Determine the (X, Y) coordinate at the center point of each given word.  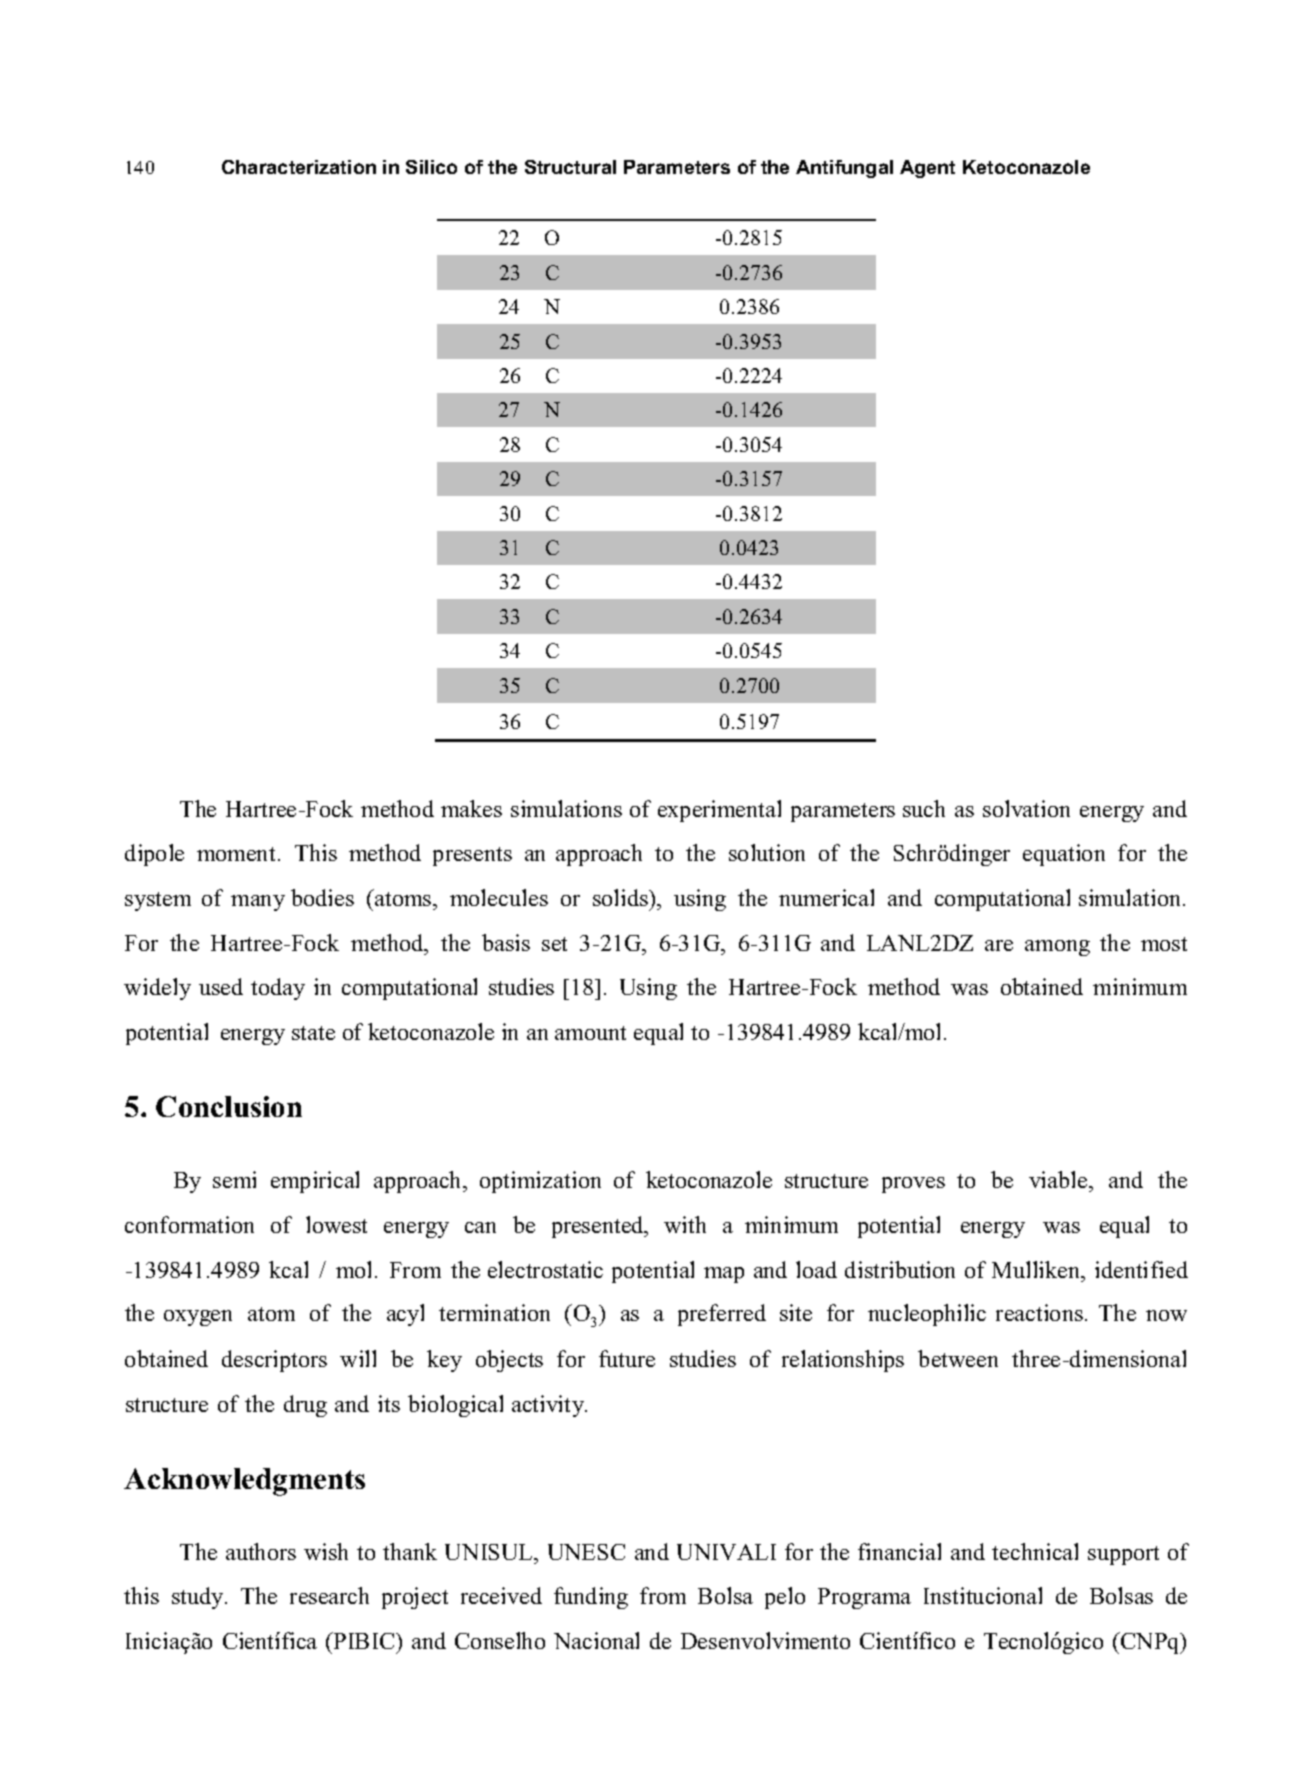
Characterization (299, 167)
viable (1059, 1179)
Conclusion (229, 1106)
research (329, 1595)
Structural (570, 167)
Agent (927, 169)
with (685, 1224)
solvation (1026, 808)
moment (236, 854)
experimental (719, 811)
